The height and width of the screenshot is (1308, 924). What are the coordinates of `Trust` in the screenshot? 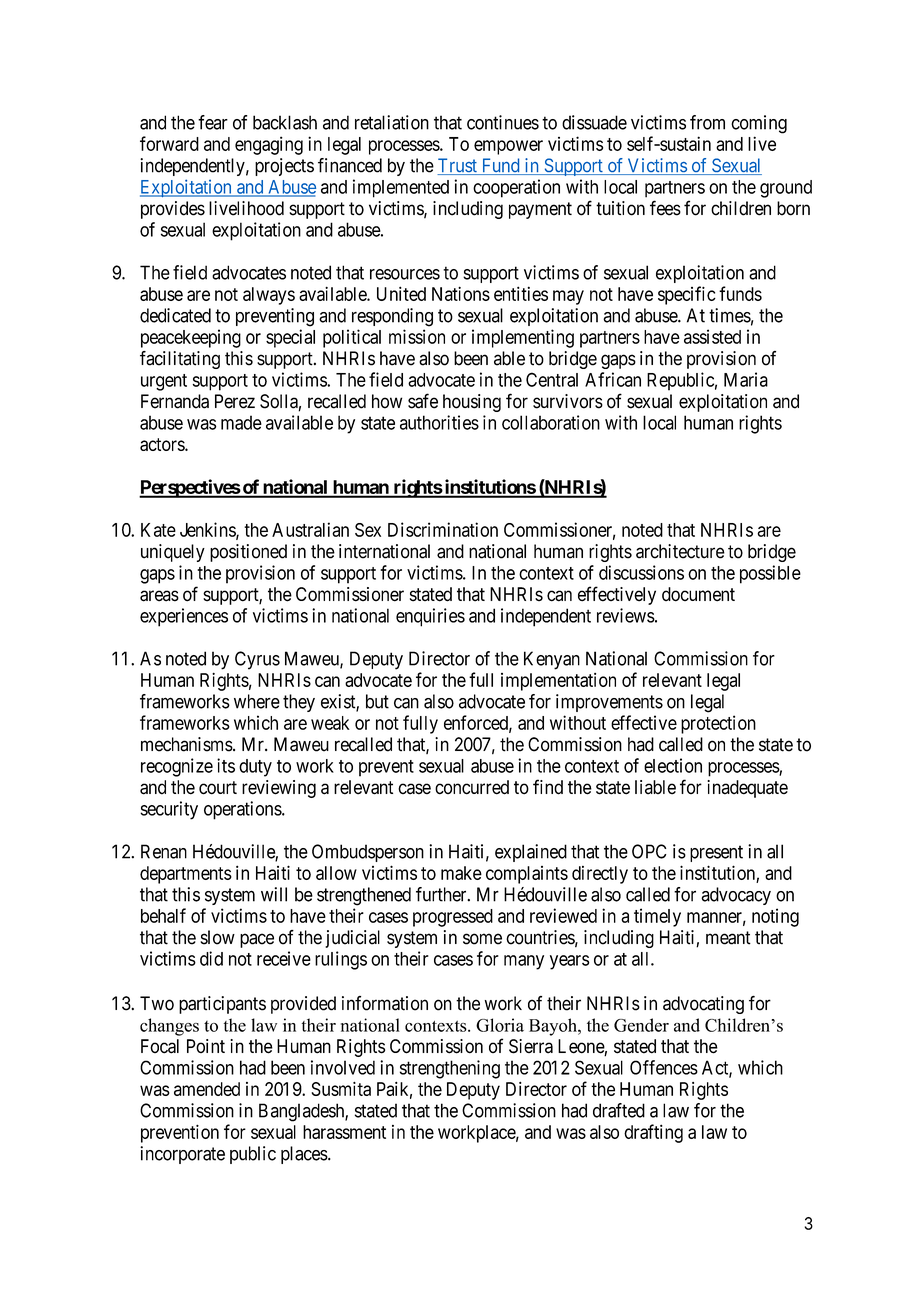 It's located at (458, 166).
